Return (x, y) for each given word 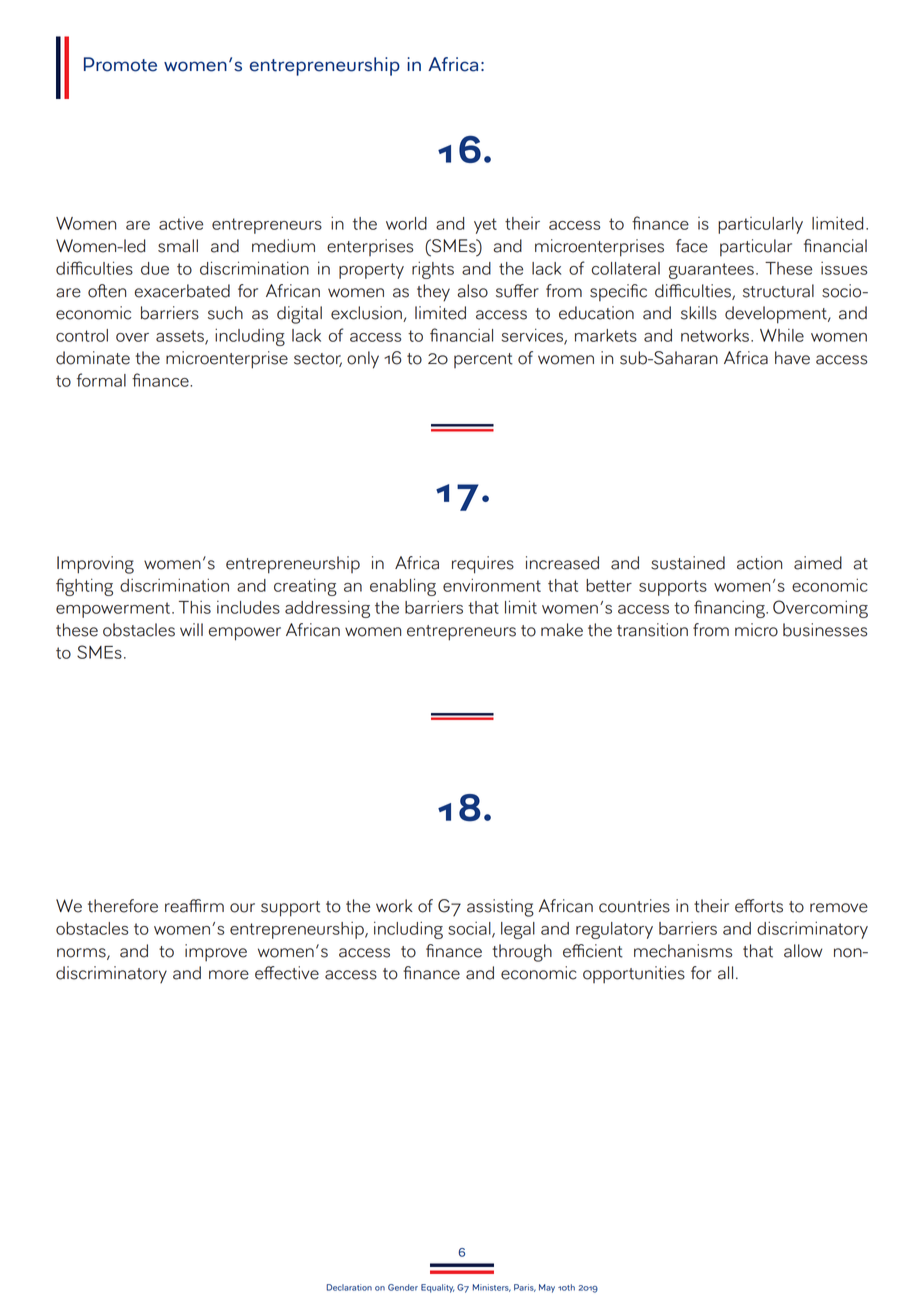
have (792, 358)
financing (730, 609)
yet (485, 226)
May (547, 1288)
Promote (120, 64)
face (692, 246)
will (191, 629)
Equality (437, 1288)
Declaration (349, 1287)
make (562, 630)
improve (216, 953)
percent (483, 360)
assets (181, 337)
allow (803, 951)
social (470, 929)
